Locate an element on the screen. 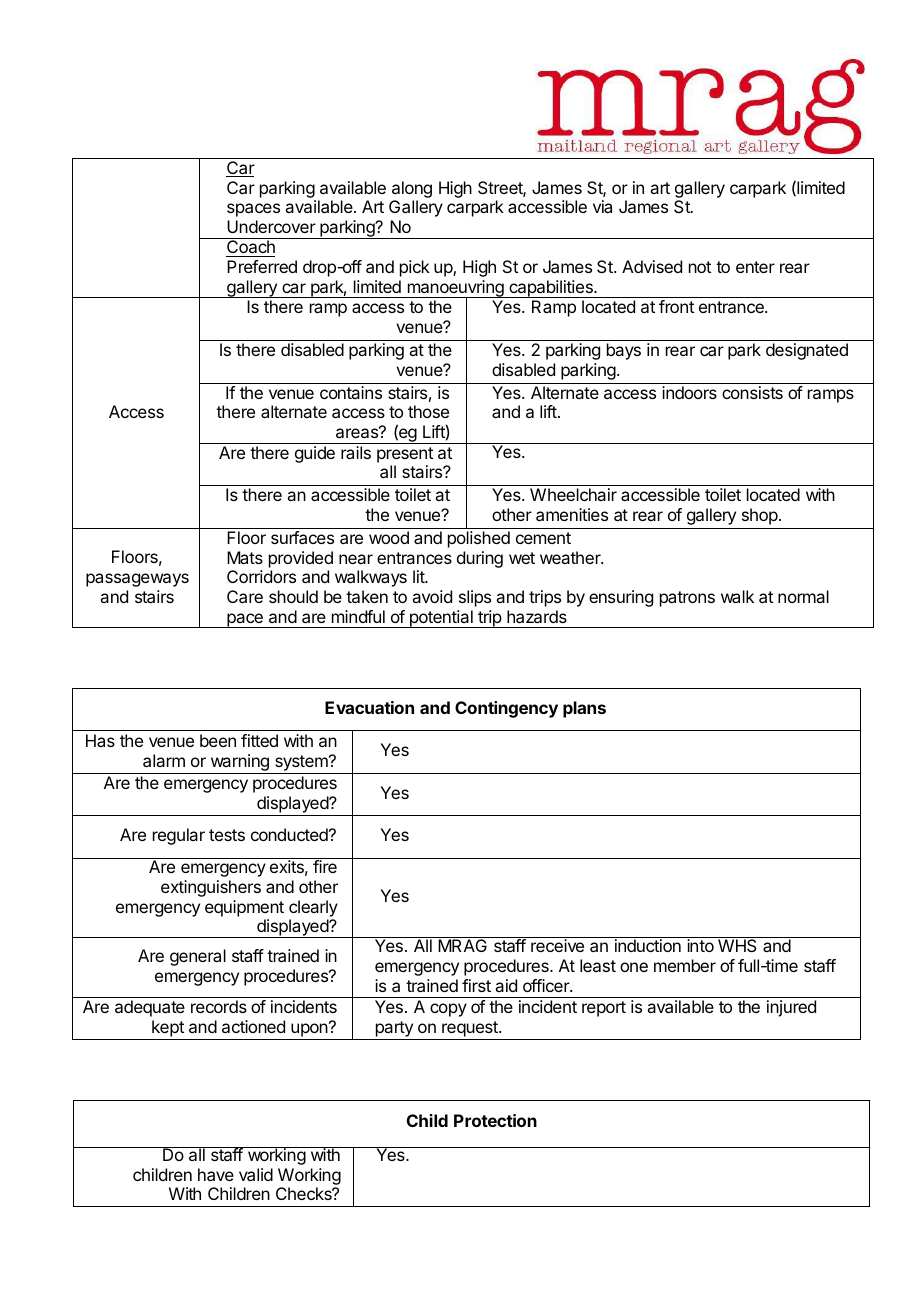 The width and height of the screenshot is (924, 1307). guide is located at coordinates (315, 454).
